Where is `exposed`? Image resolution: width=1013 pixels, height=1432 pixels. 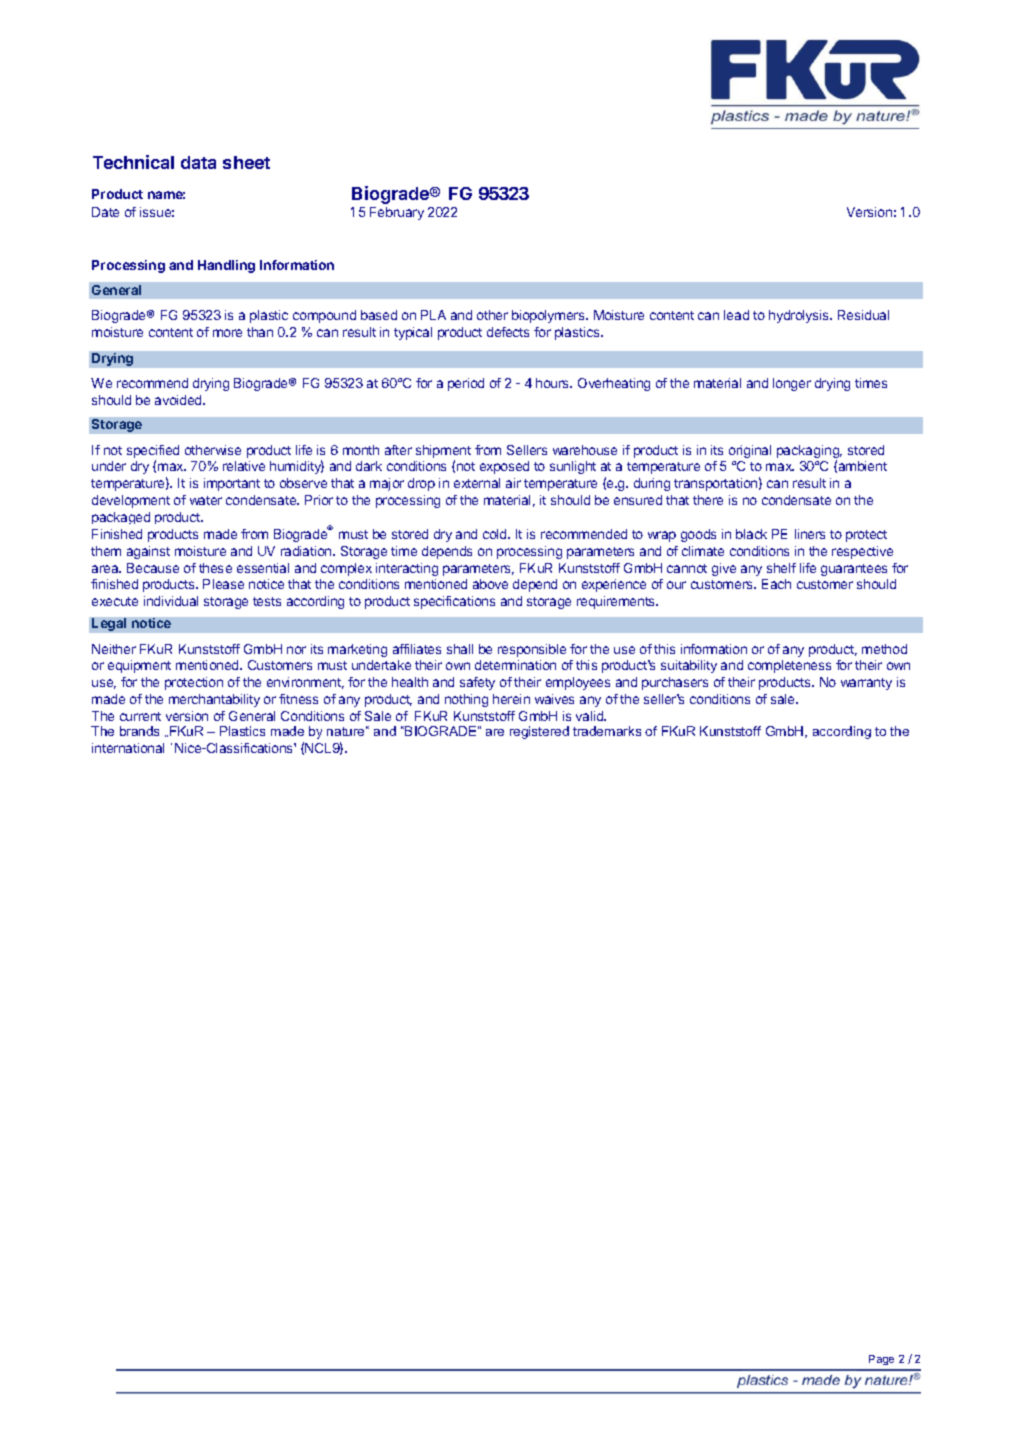
exposed is located at coordinates (504, 467).
